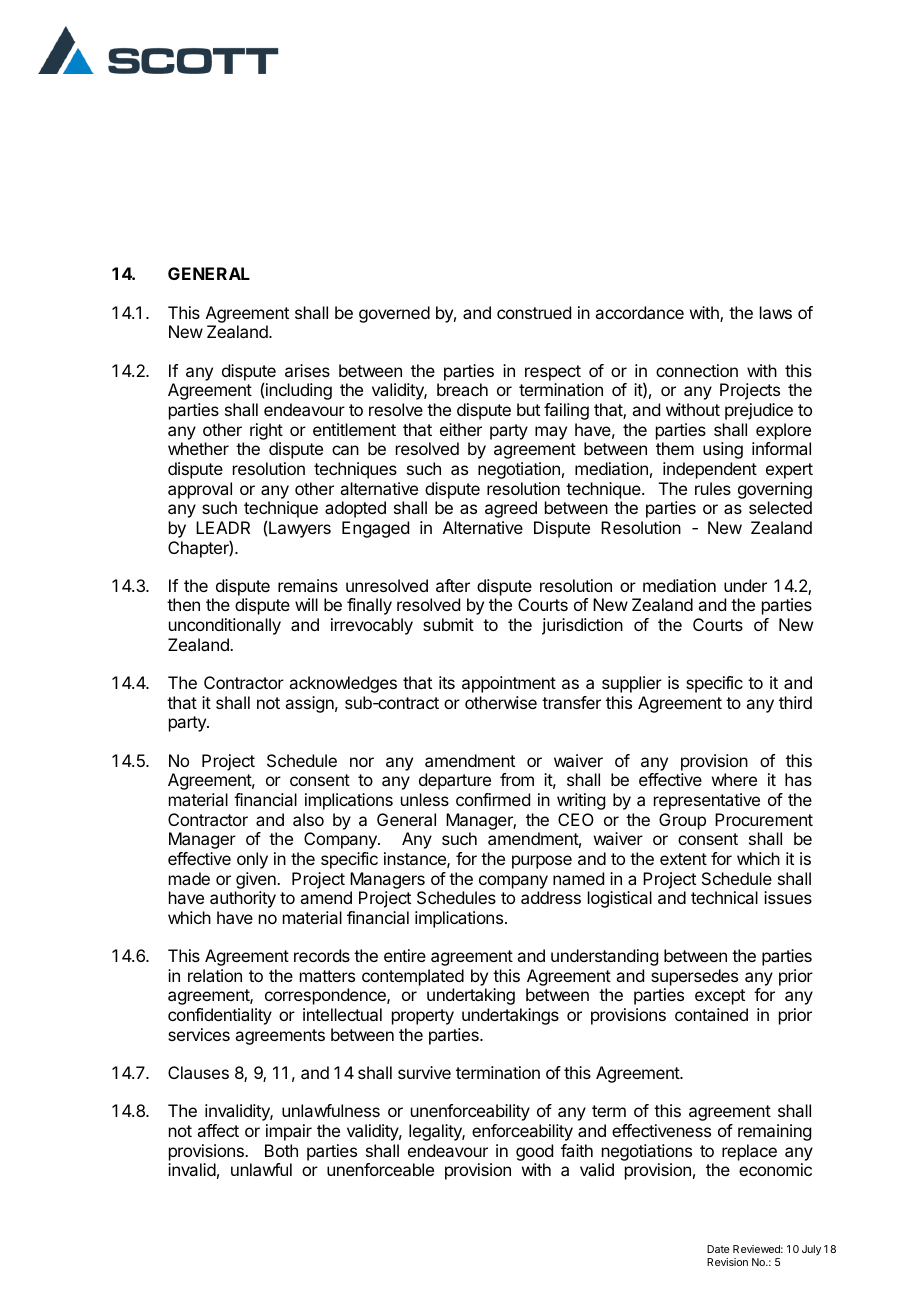  What do you see at coordinates (493, 799) in the screenshot?
I see `confirmed` at bounding box center [493, 799].
